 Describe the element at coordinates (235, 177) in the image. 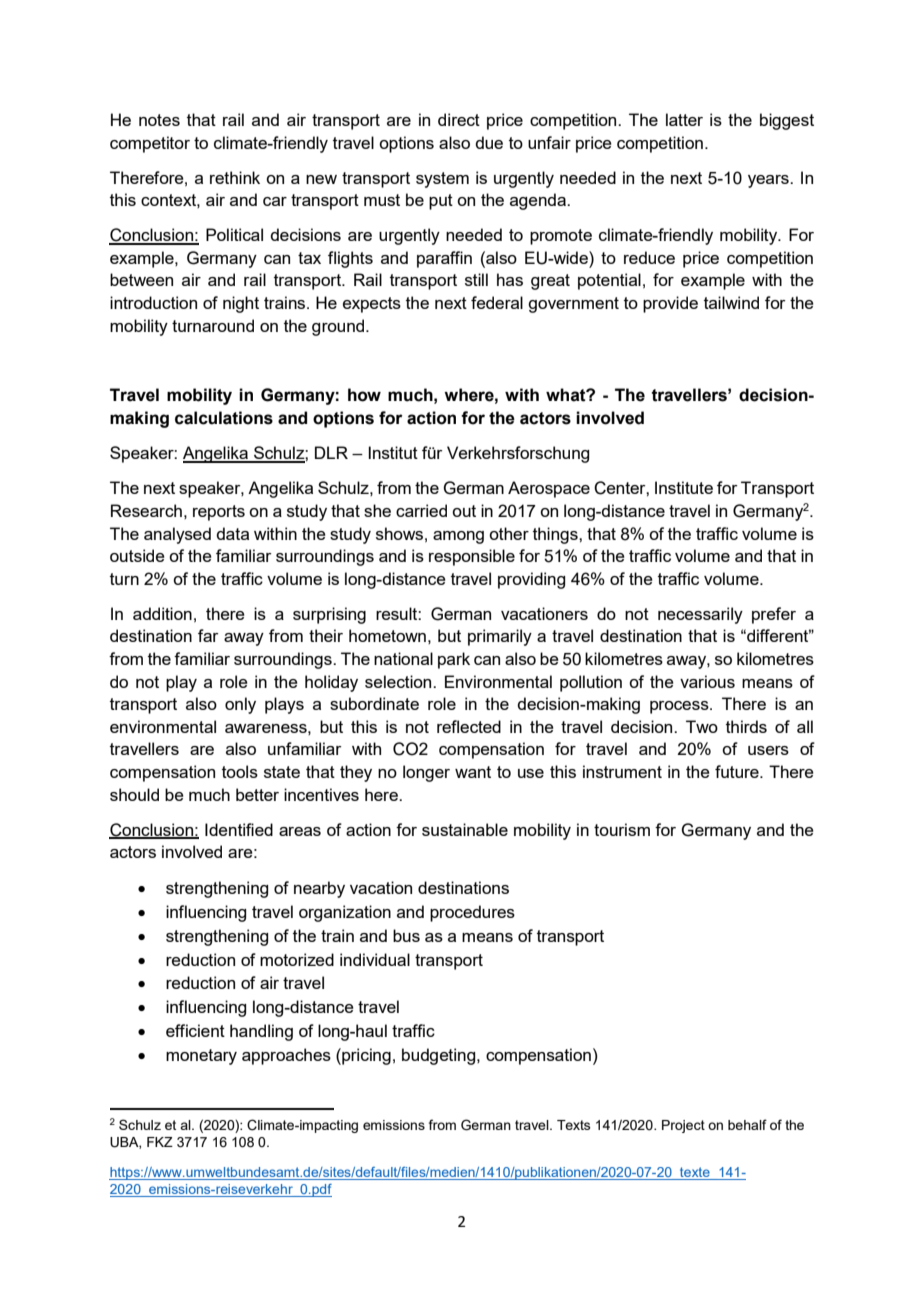

I see `rethink` at that location.
